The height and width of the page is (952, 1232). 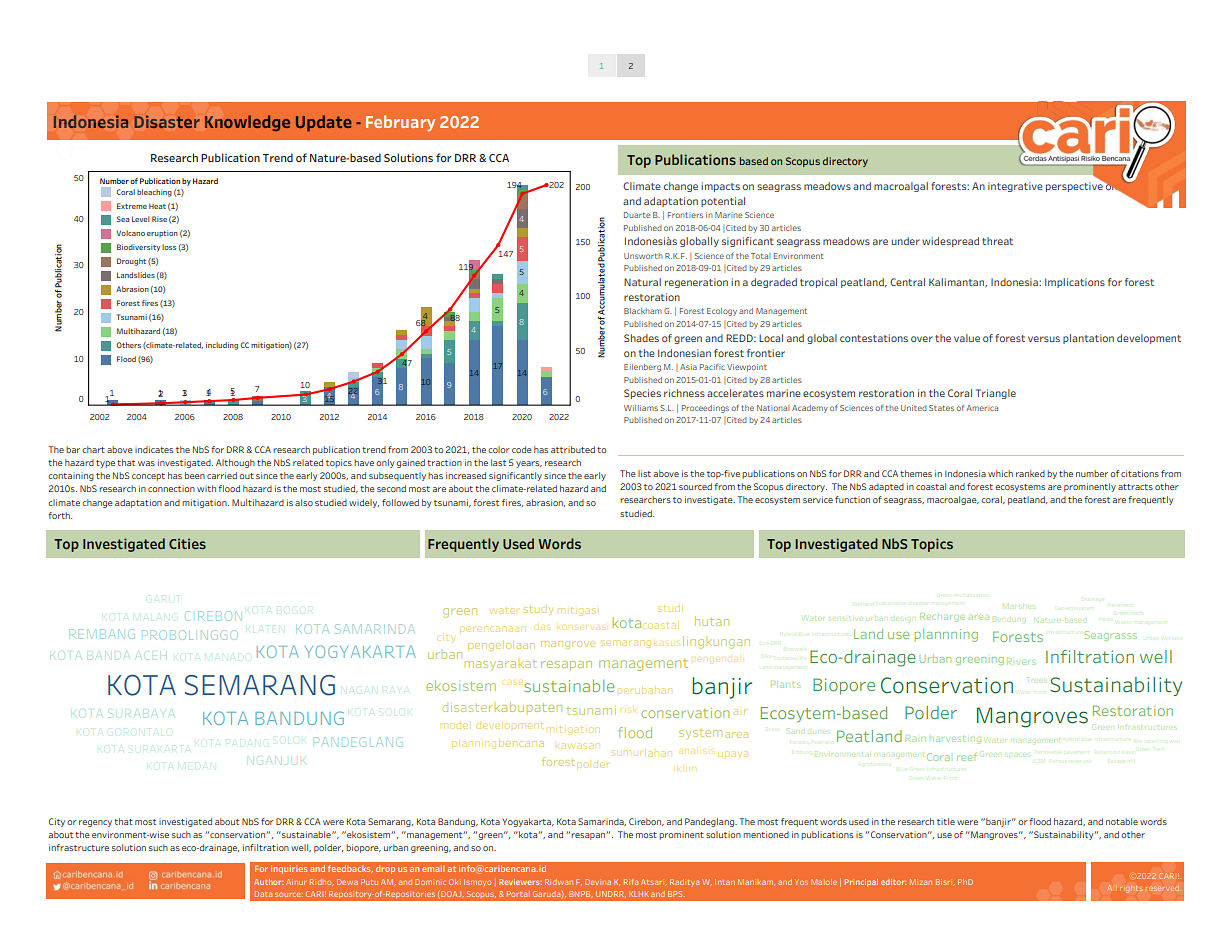 What do you see at coordinates (187, 544) in the page?
I see `Cities` at bounding box center [187, 544].
